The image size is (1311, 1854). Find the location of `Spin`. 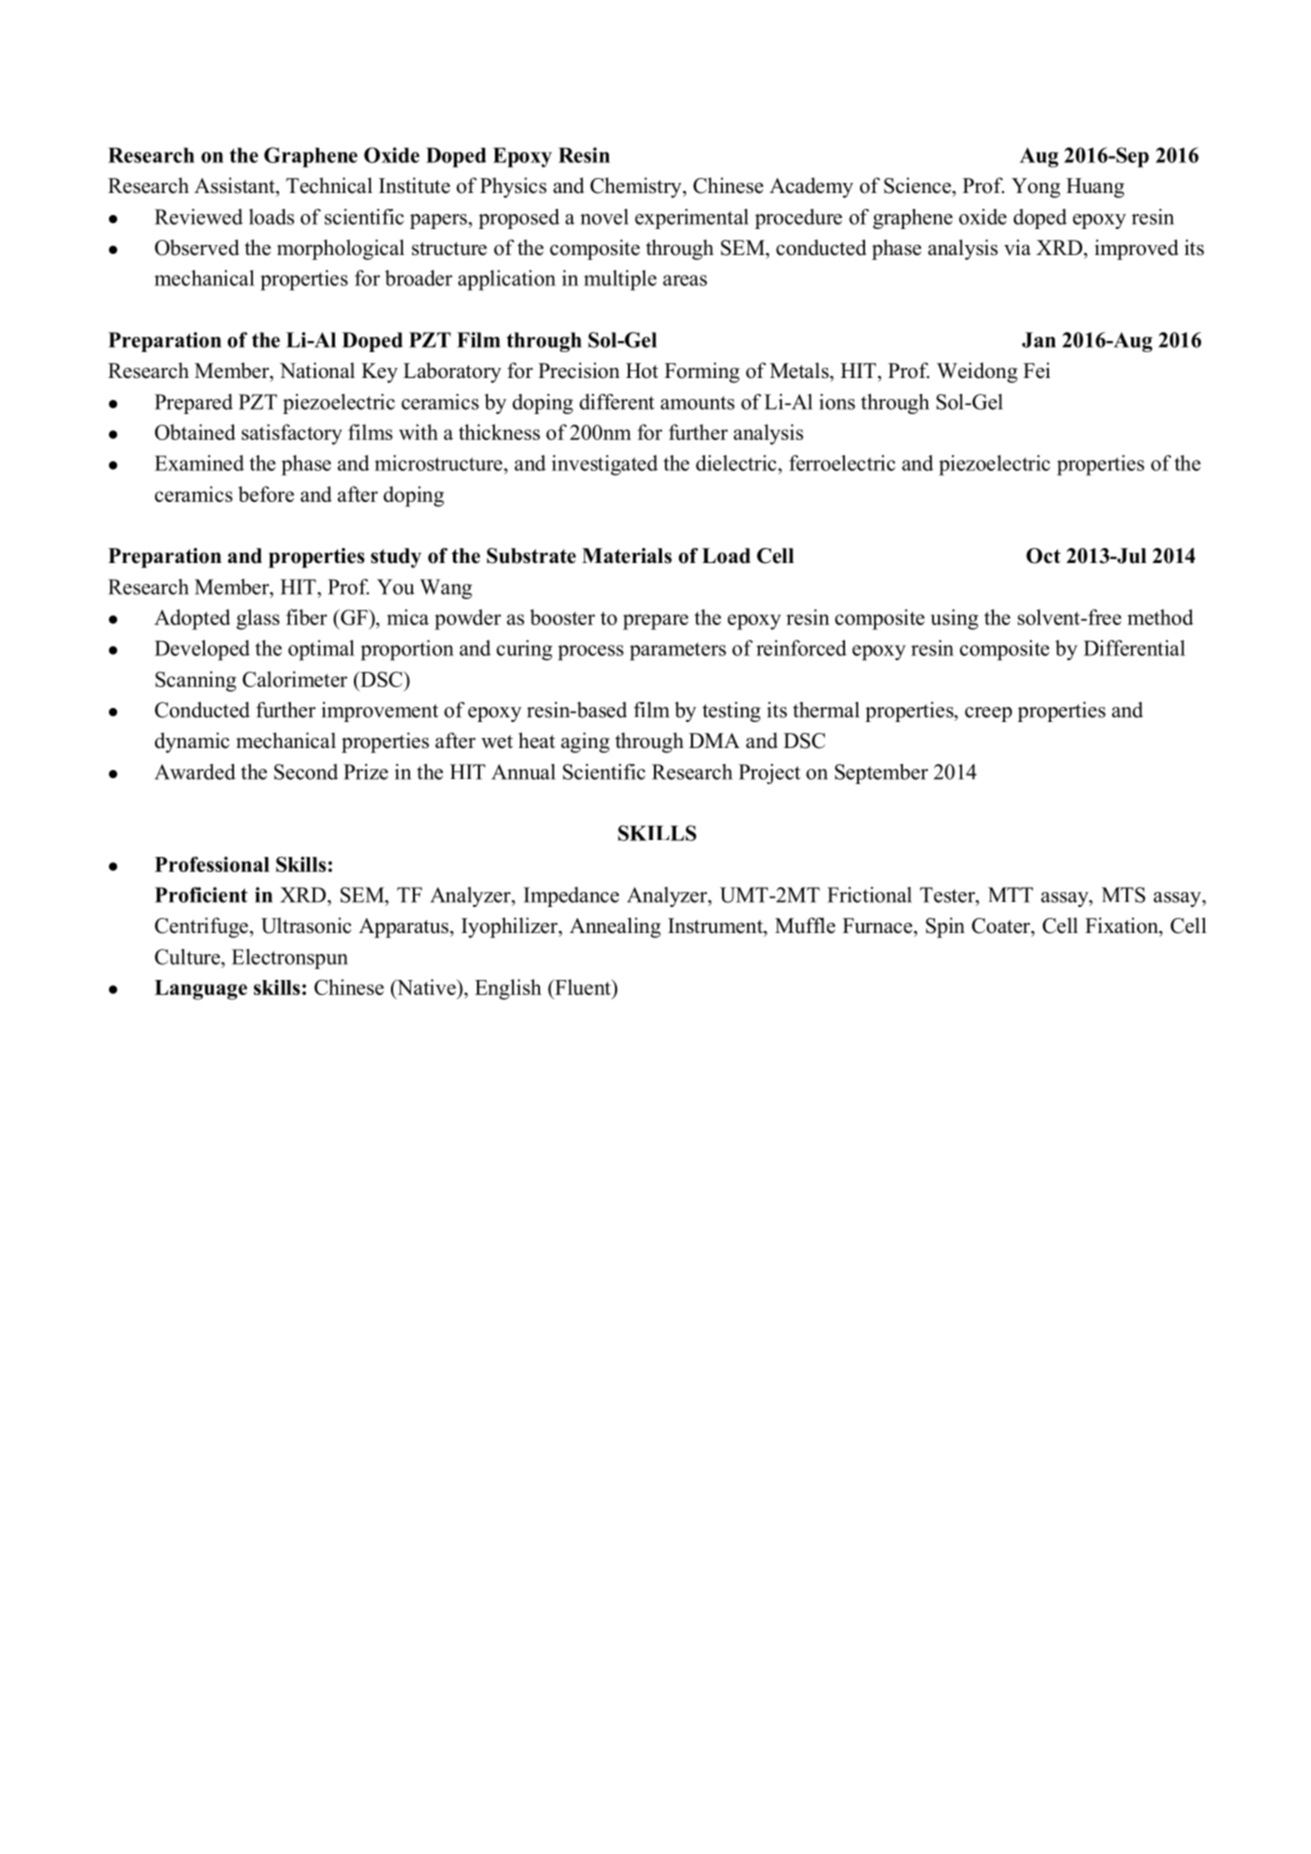

Spin is located at coordinates (945, 927).
